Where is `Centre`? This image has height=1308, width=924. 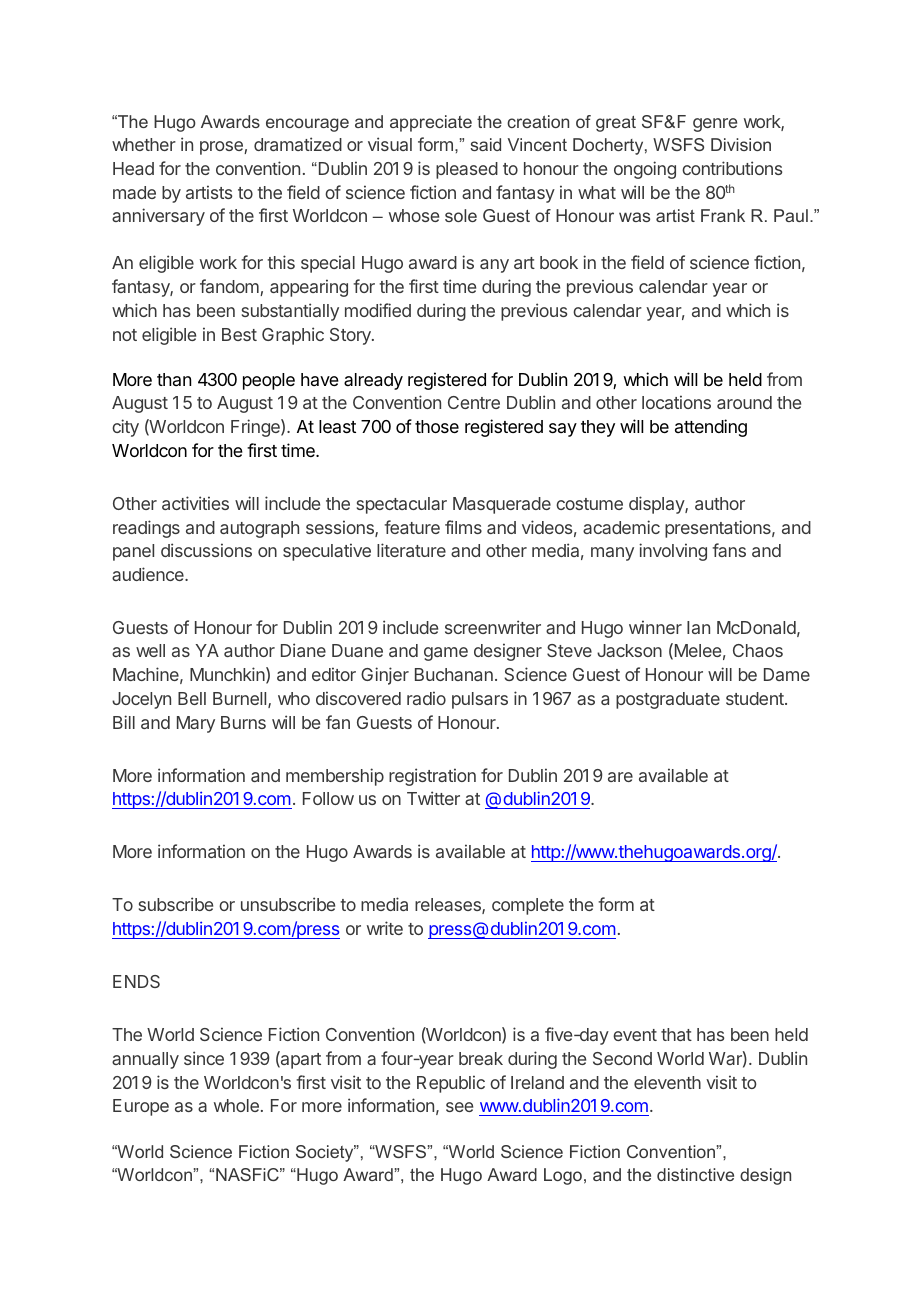
Centre is located at coordinates (474, 402).
